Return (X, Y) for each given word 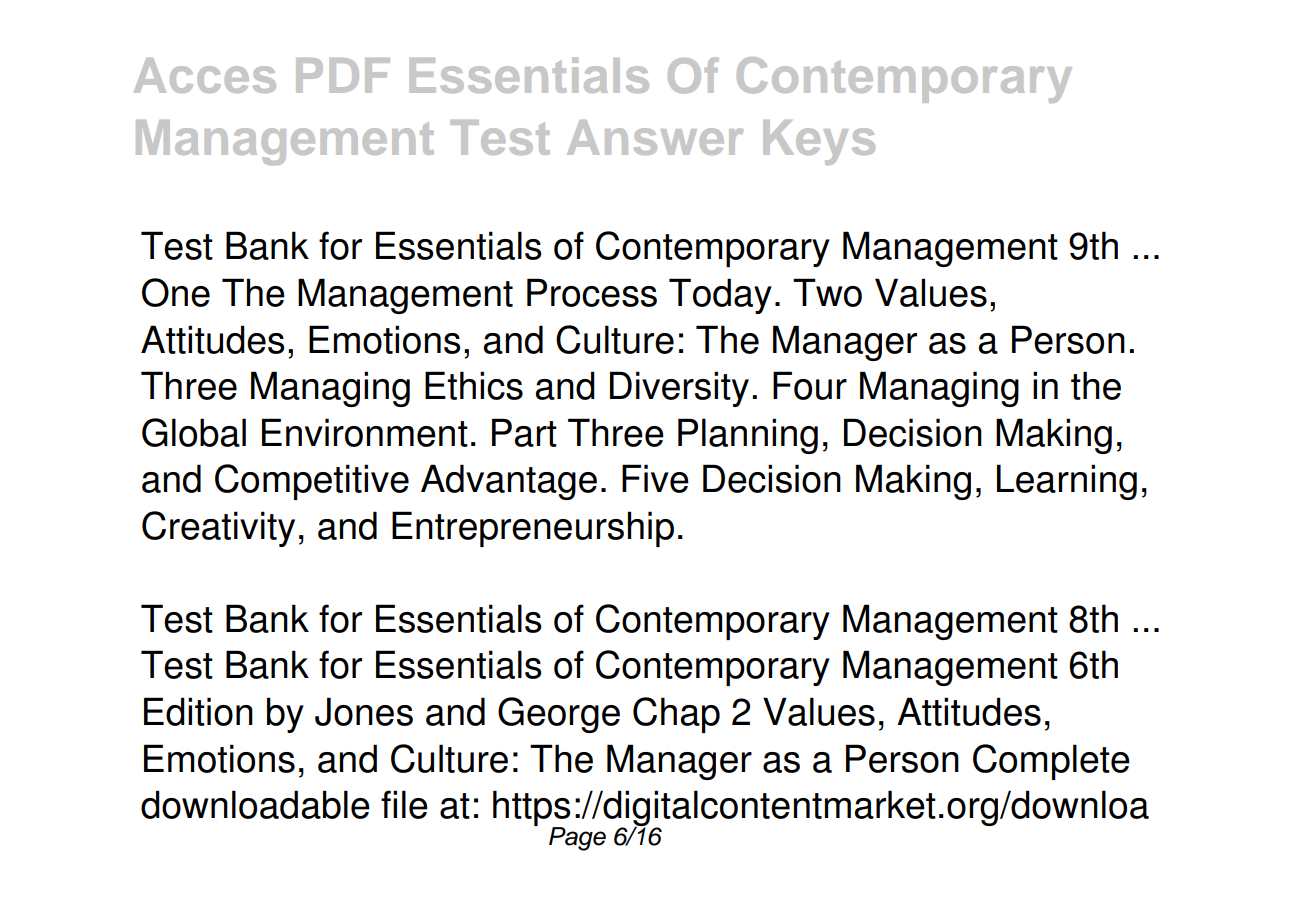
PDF (343, 75)
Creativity (218, 529)
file (404, 804)
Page (577, 839)
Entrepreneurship (533, 529)
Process (592, 292)
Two (827, 292)
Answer (655, 137)
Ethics (474, 385)
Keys (819, 142)
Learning (1067, 482)
